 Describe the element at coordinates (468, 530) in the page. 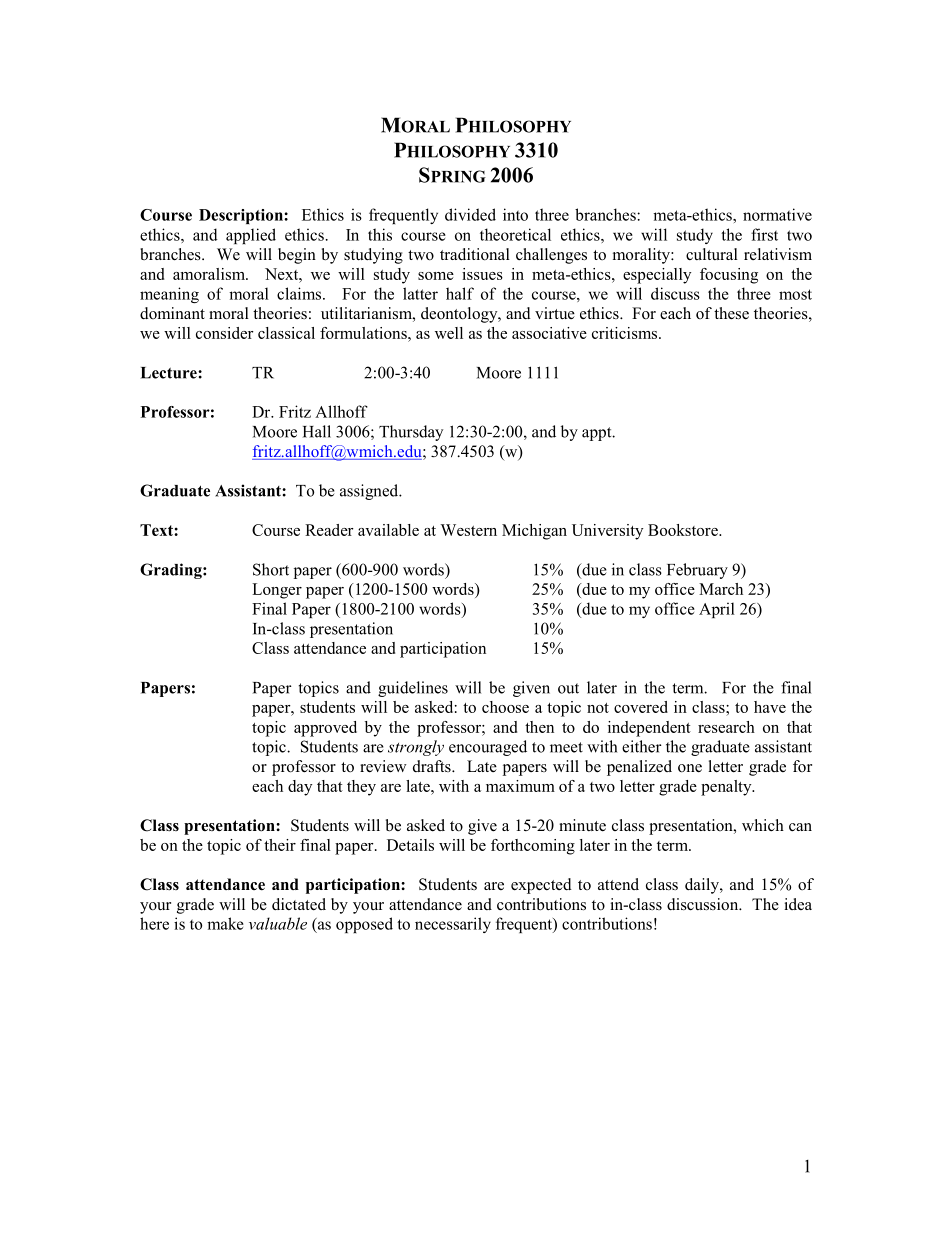

I see `Western` at that location.
